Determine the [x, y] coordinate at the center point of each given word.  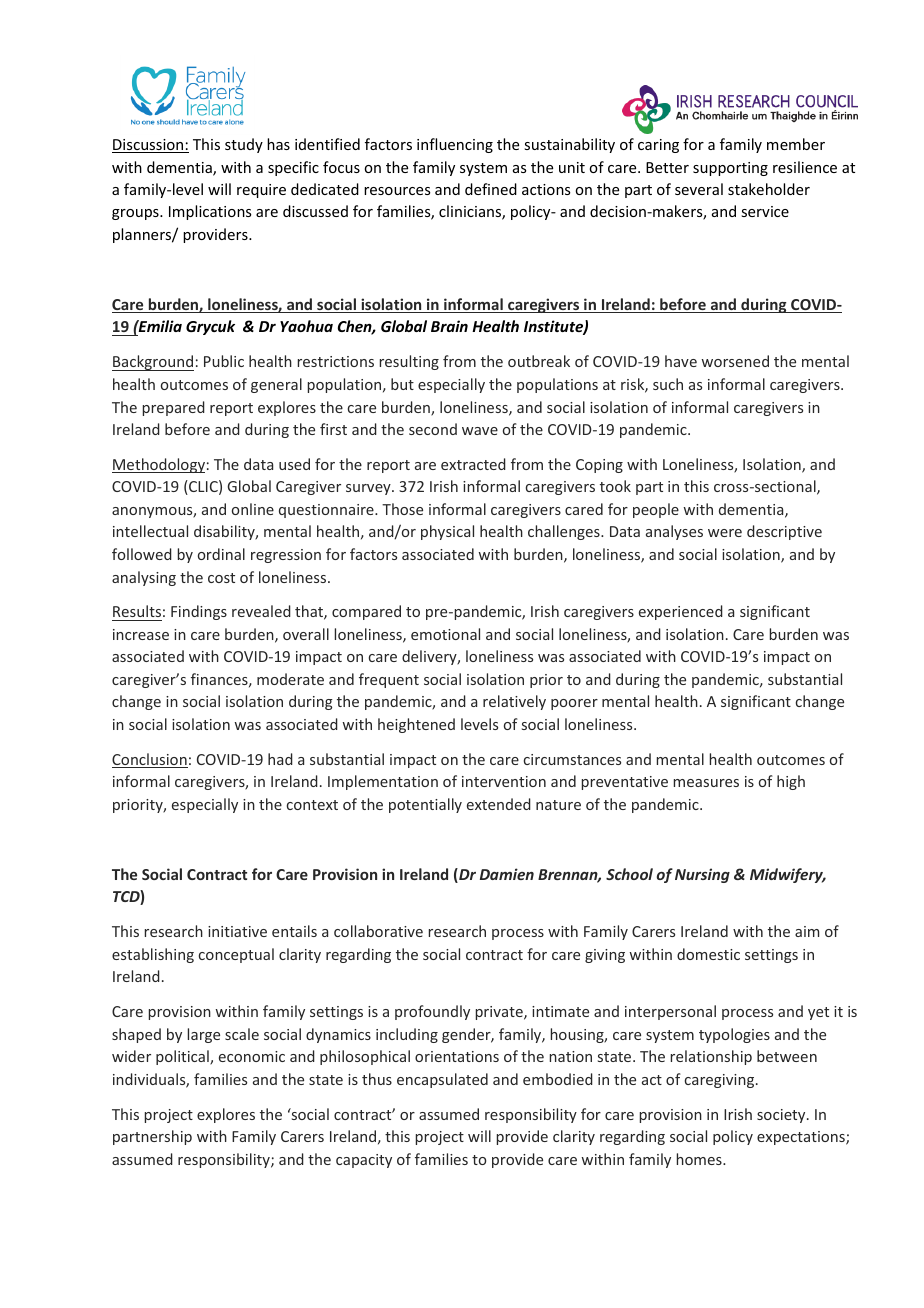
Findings [199, 612]
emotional [445, 634]
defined [491, 189]
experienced [681, 612]
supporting [730, 169]
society [782, 1116]
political [183, 1057]
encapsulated [442, 1080]
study [244, 145]
